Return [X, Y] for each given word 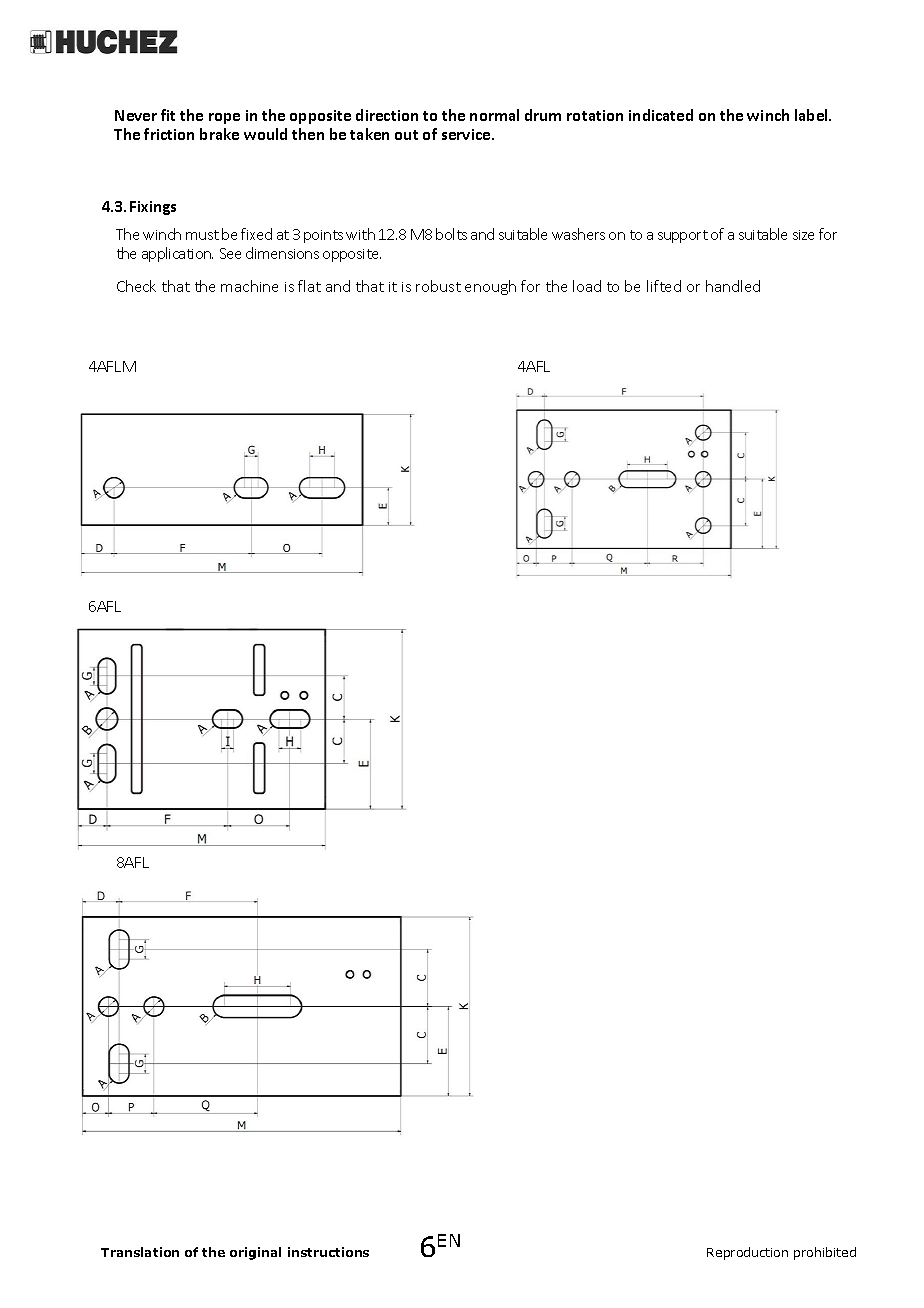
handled [733, 286]
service [467, 134]
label [812, 115]
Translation [140, 1252]
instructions [328, 1252]
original [255, 1253]
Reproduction [747, 1253]
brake [219, 134]
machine [249, 286]
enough [490, 287]
